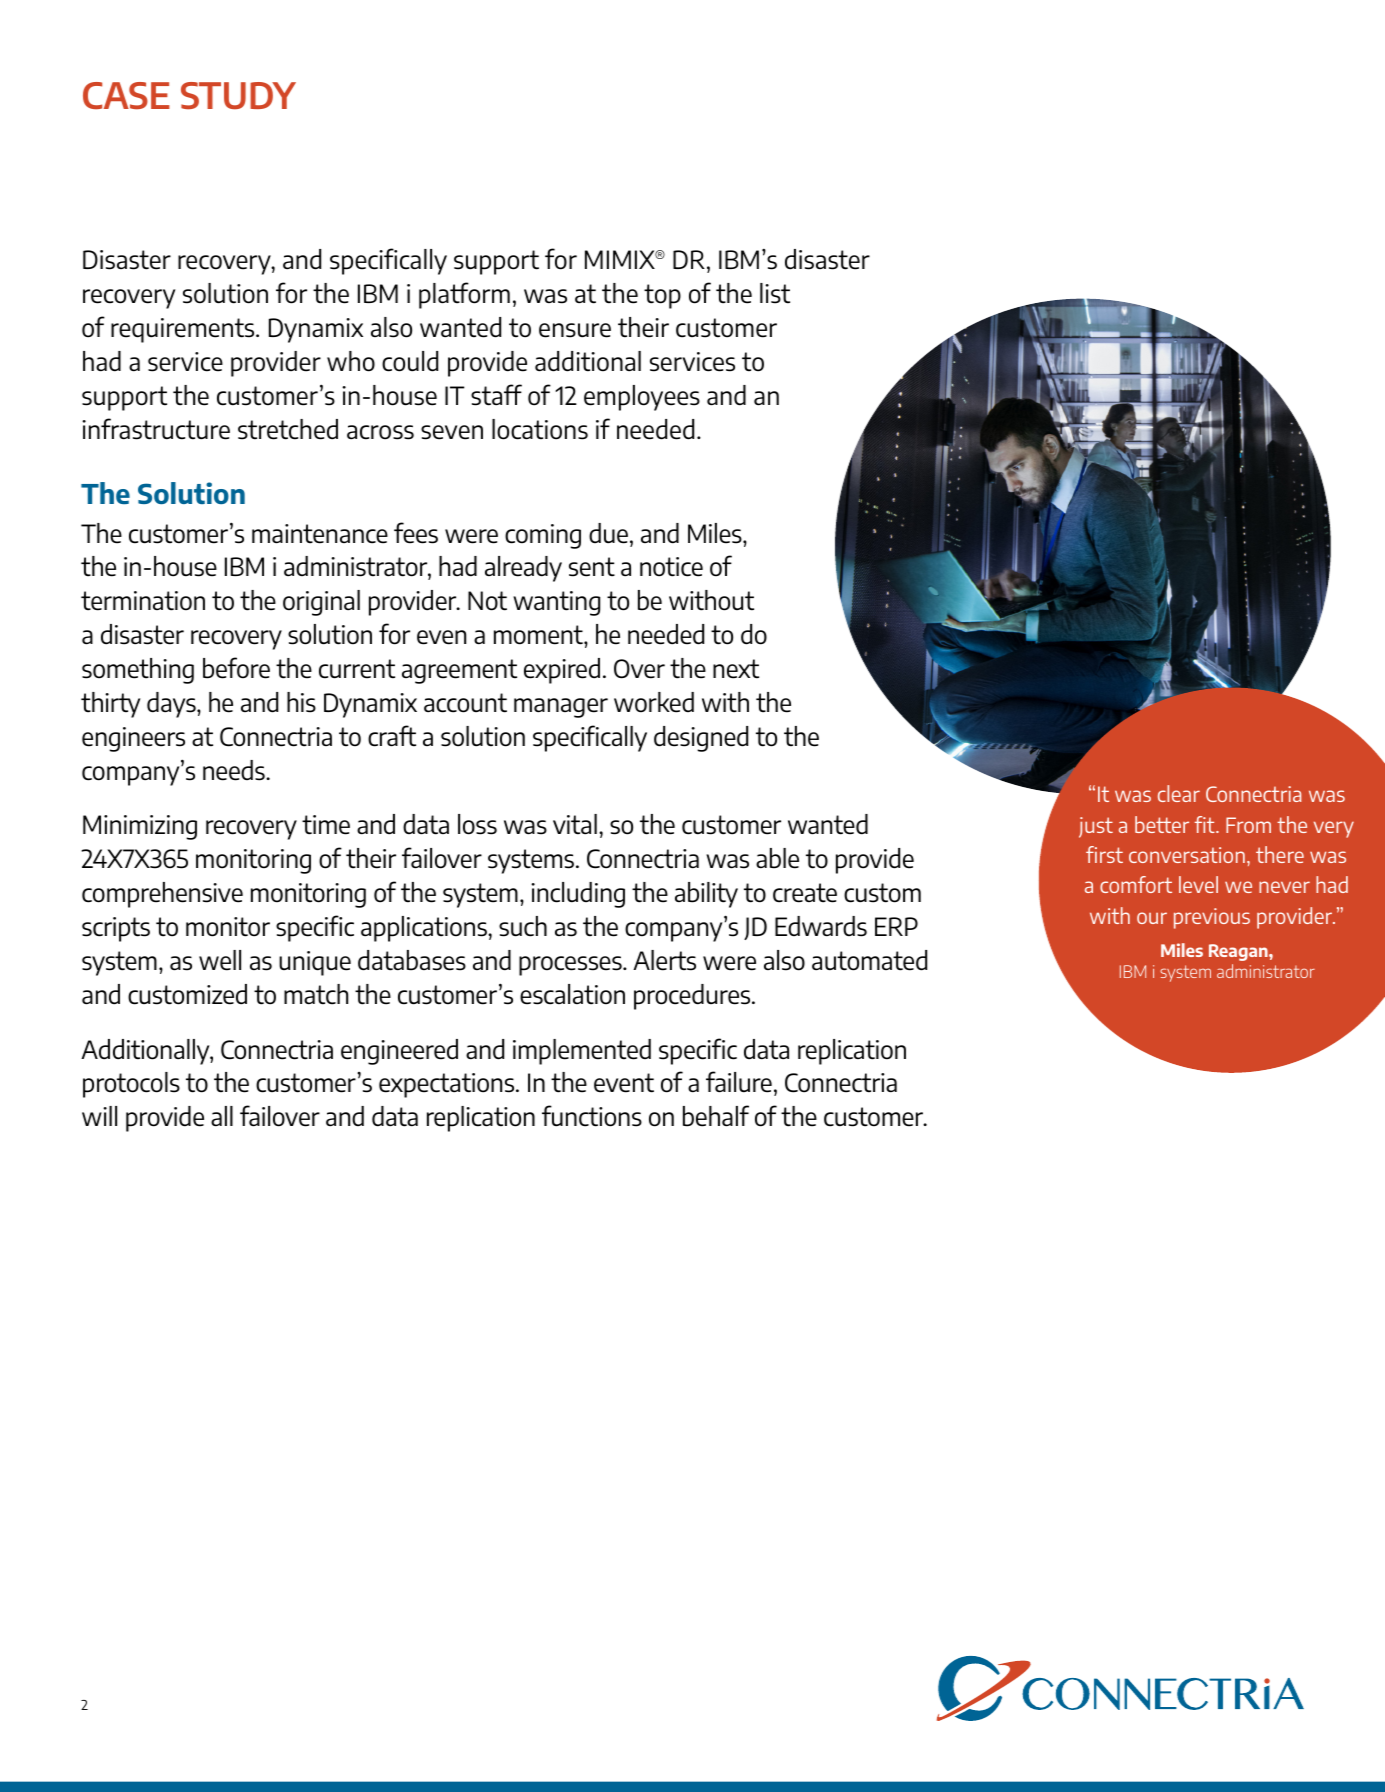 The height and width of the page is (1792, 1385). I want to click on next, so click(736, 669).
